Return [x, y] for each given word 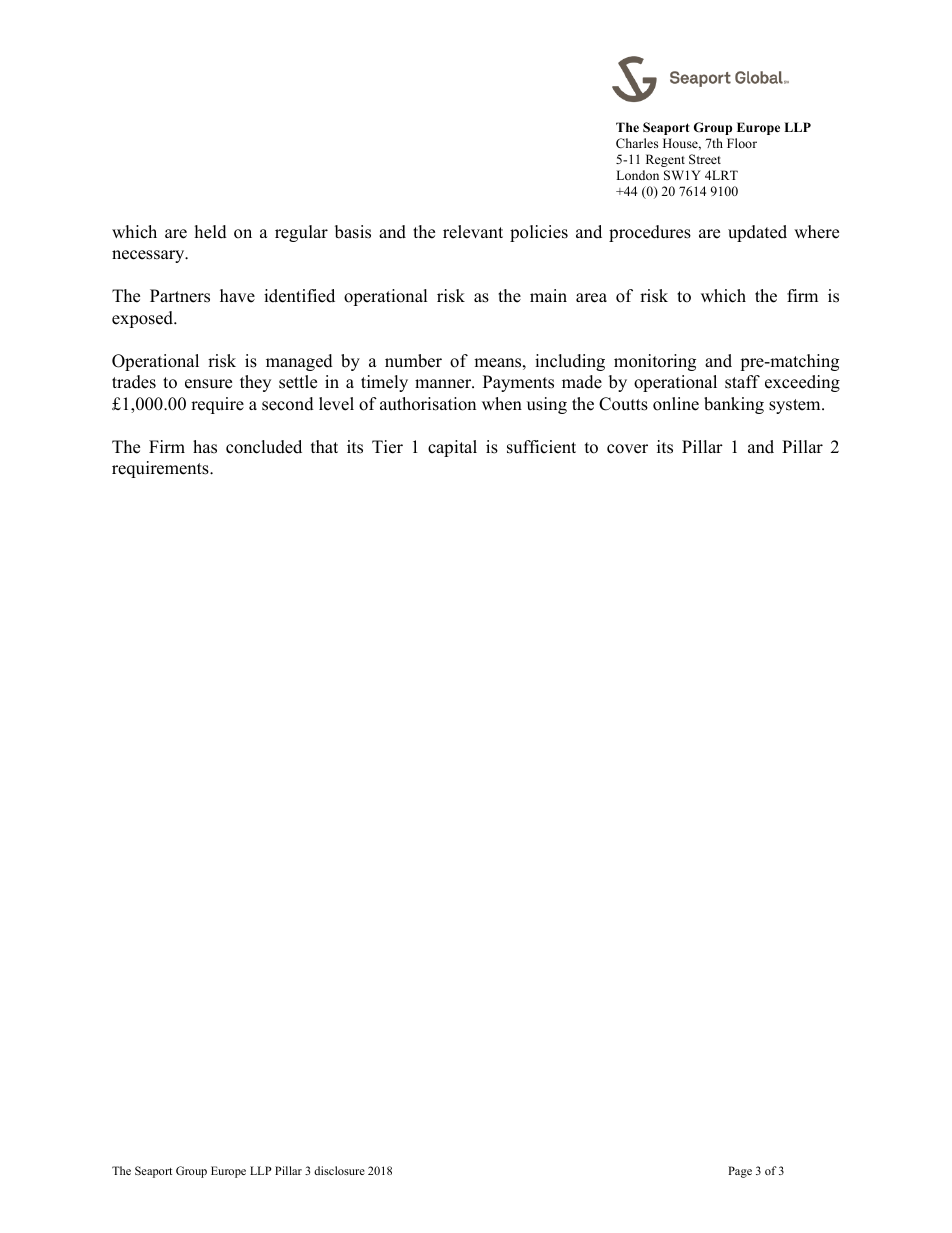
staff [742, 382]
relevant [473, 232]
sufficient [541, 447]
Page [740, 1172]
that [324, 446]
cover [627, 449]
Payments [518, 383]
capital [452, 448]
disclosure [339, 1170]
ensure [208, 384]
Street [705, 159]
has [205, 447]
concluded [264, 447]
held [211, 232]
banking [734, 405]
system [796, 406]
